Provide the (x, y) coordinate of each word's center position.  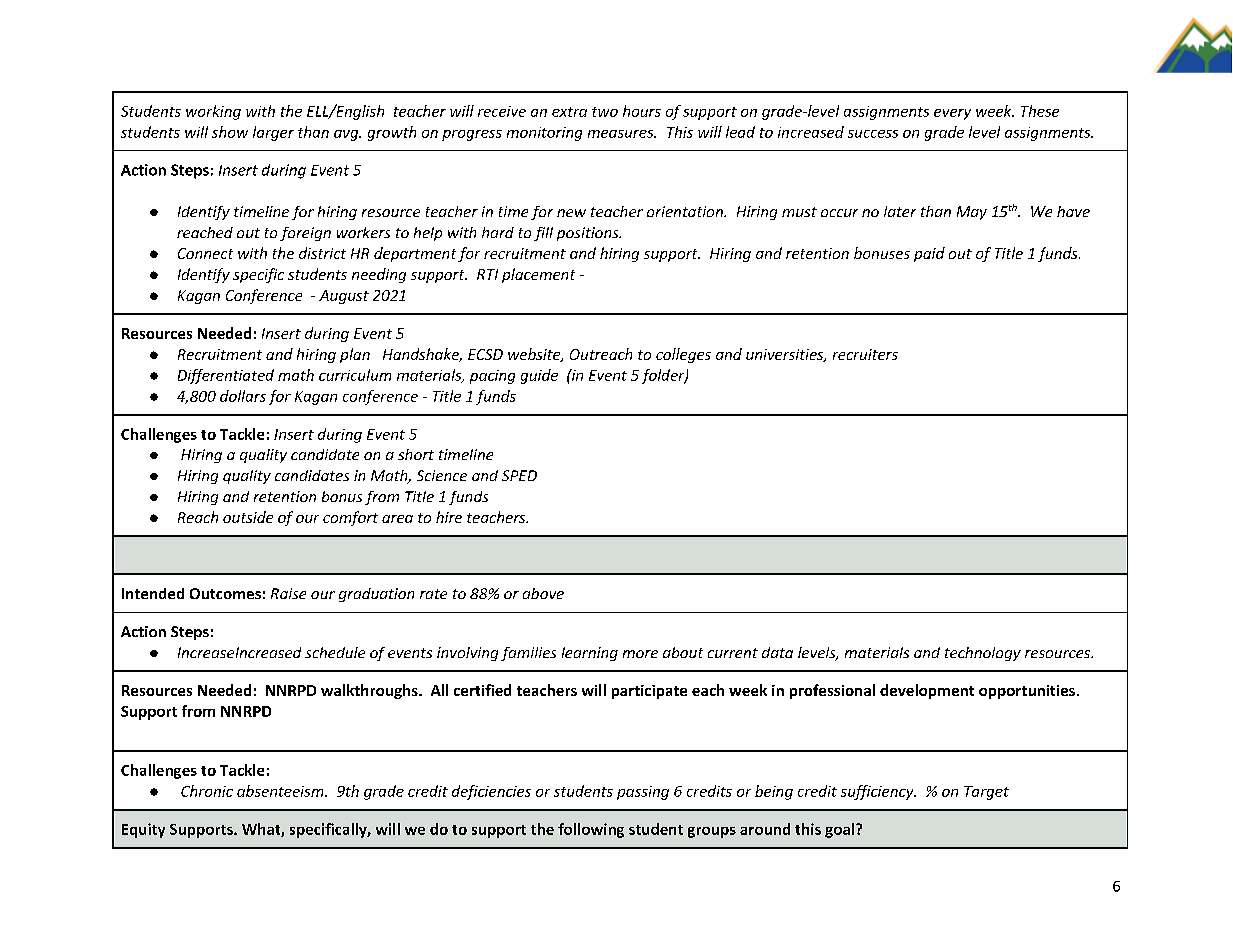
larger (273, 133)
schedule (335, 652)
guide (539, 376)
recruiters (865, 354)
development (927, 691)
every (952, 114)
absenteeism (281, 791)
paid (929, 254)
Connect (205, 253)
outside (248, 517)
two (605, 112)
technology (983, 654)
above (543, 593)
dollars (243, 396)
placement (538, 275)
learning (590, 654)
